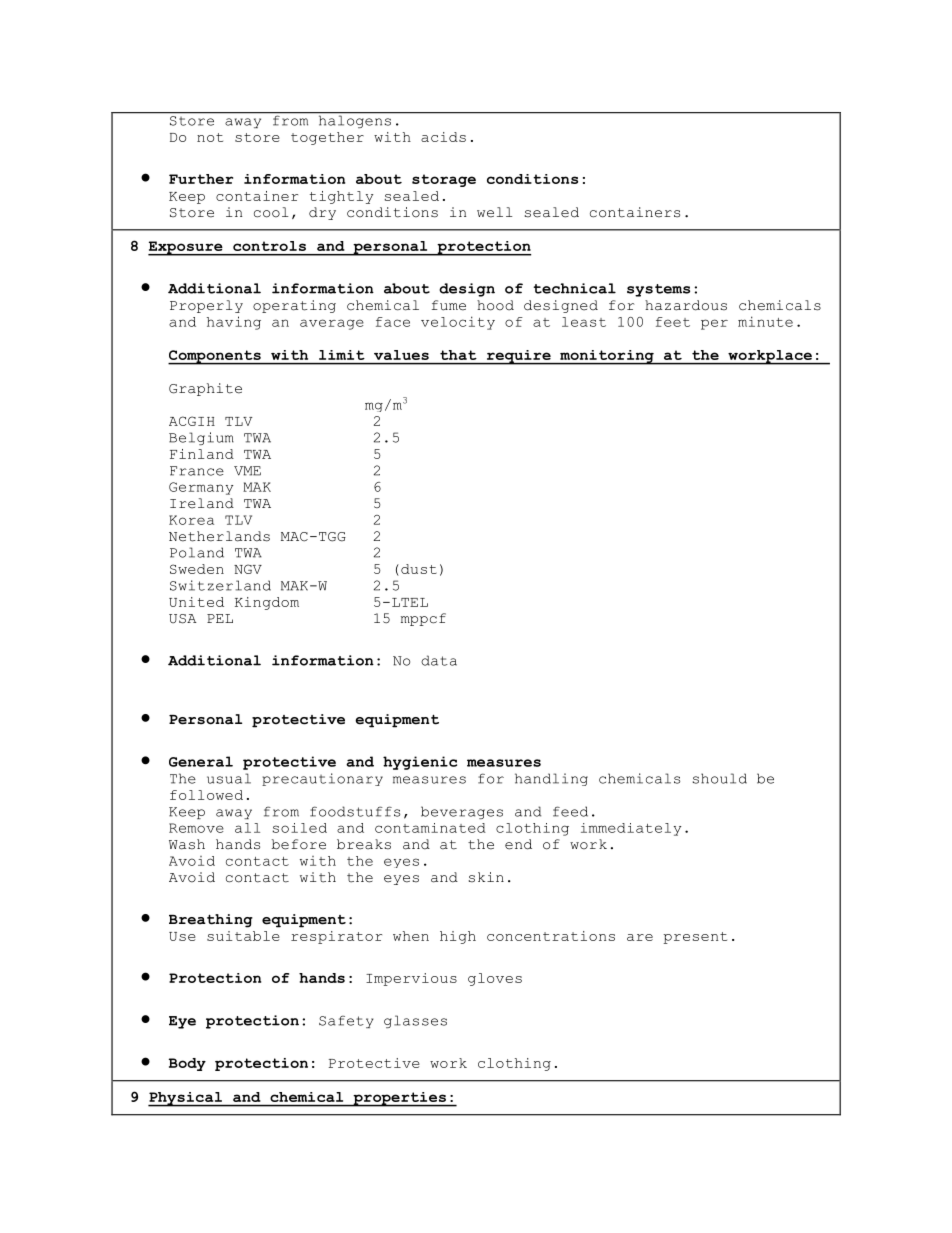 This screenshot has width=952, height=1233. I want to click on hygienic, so click(420, 763).
